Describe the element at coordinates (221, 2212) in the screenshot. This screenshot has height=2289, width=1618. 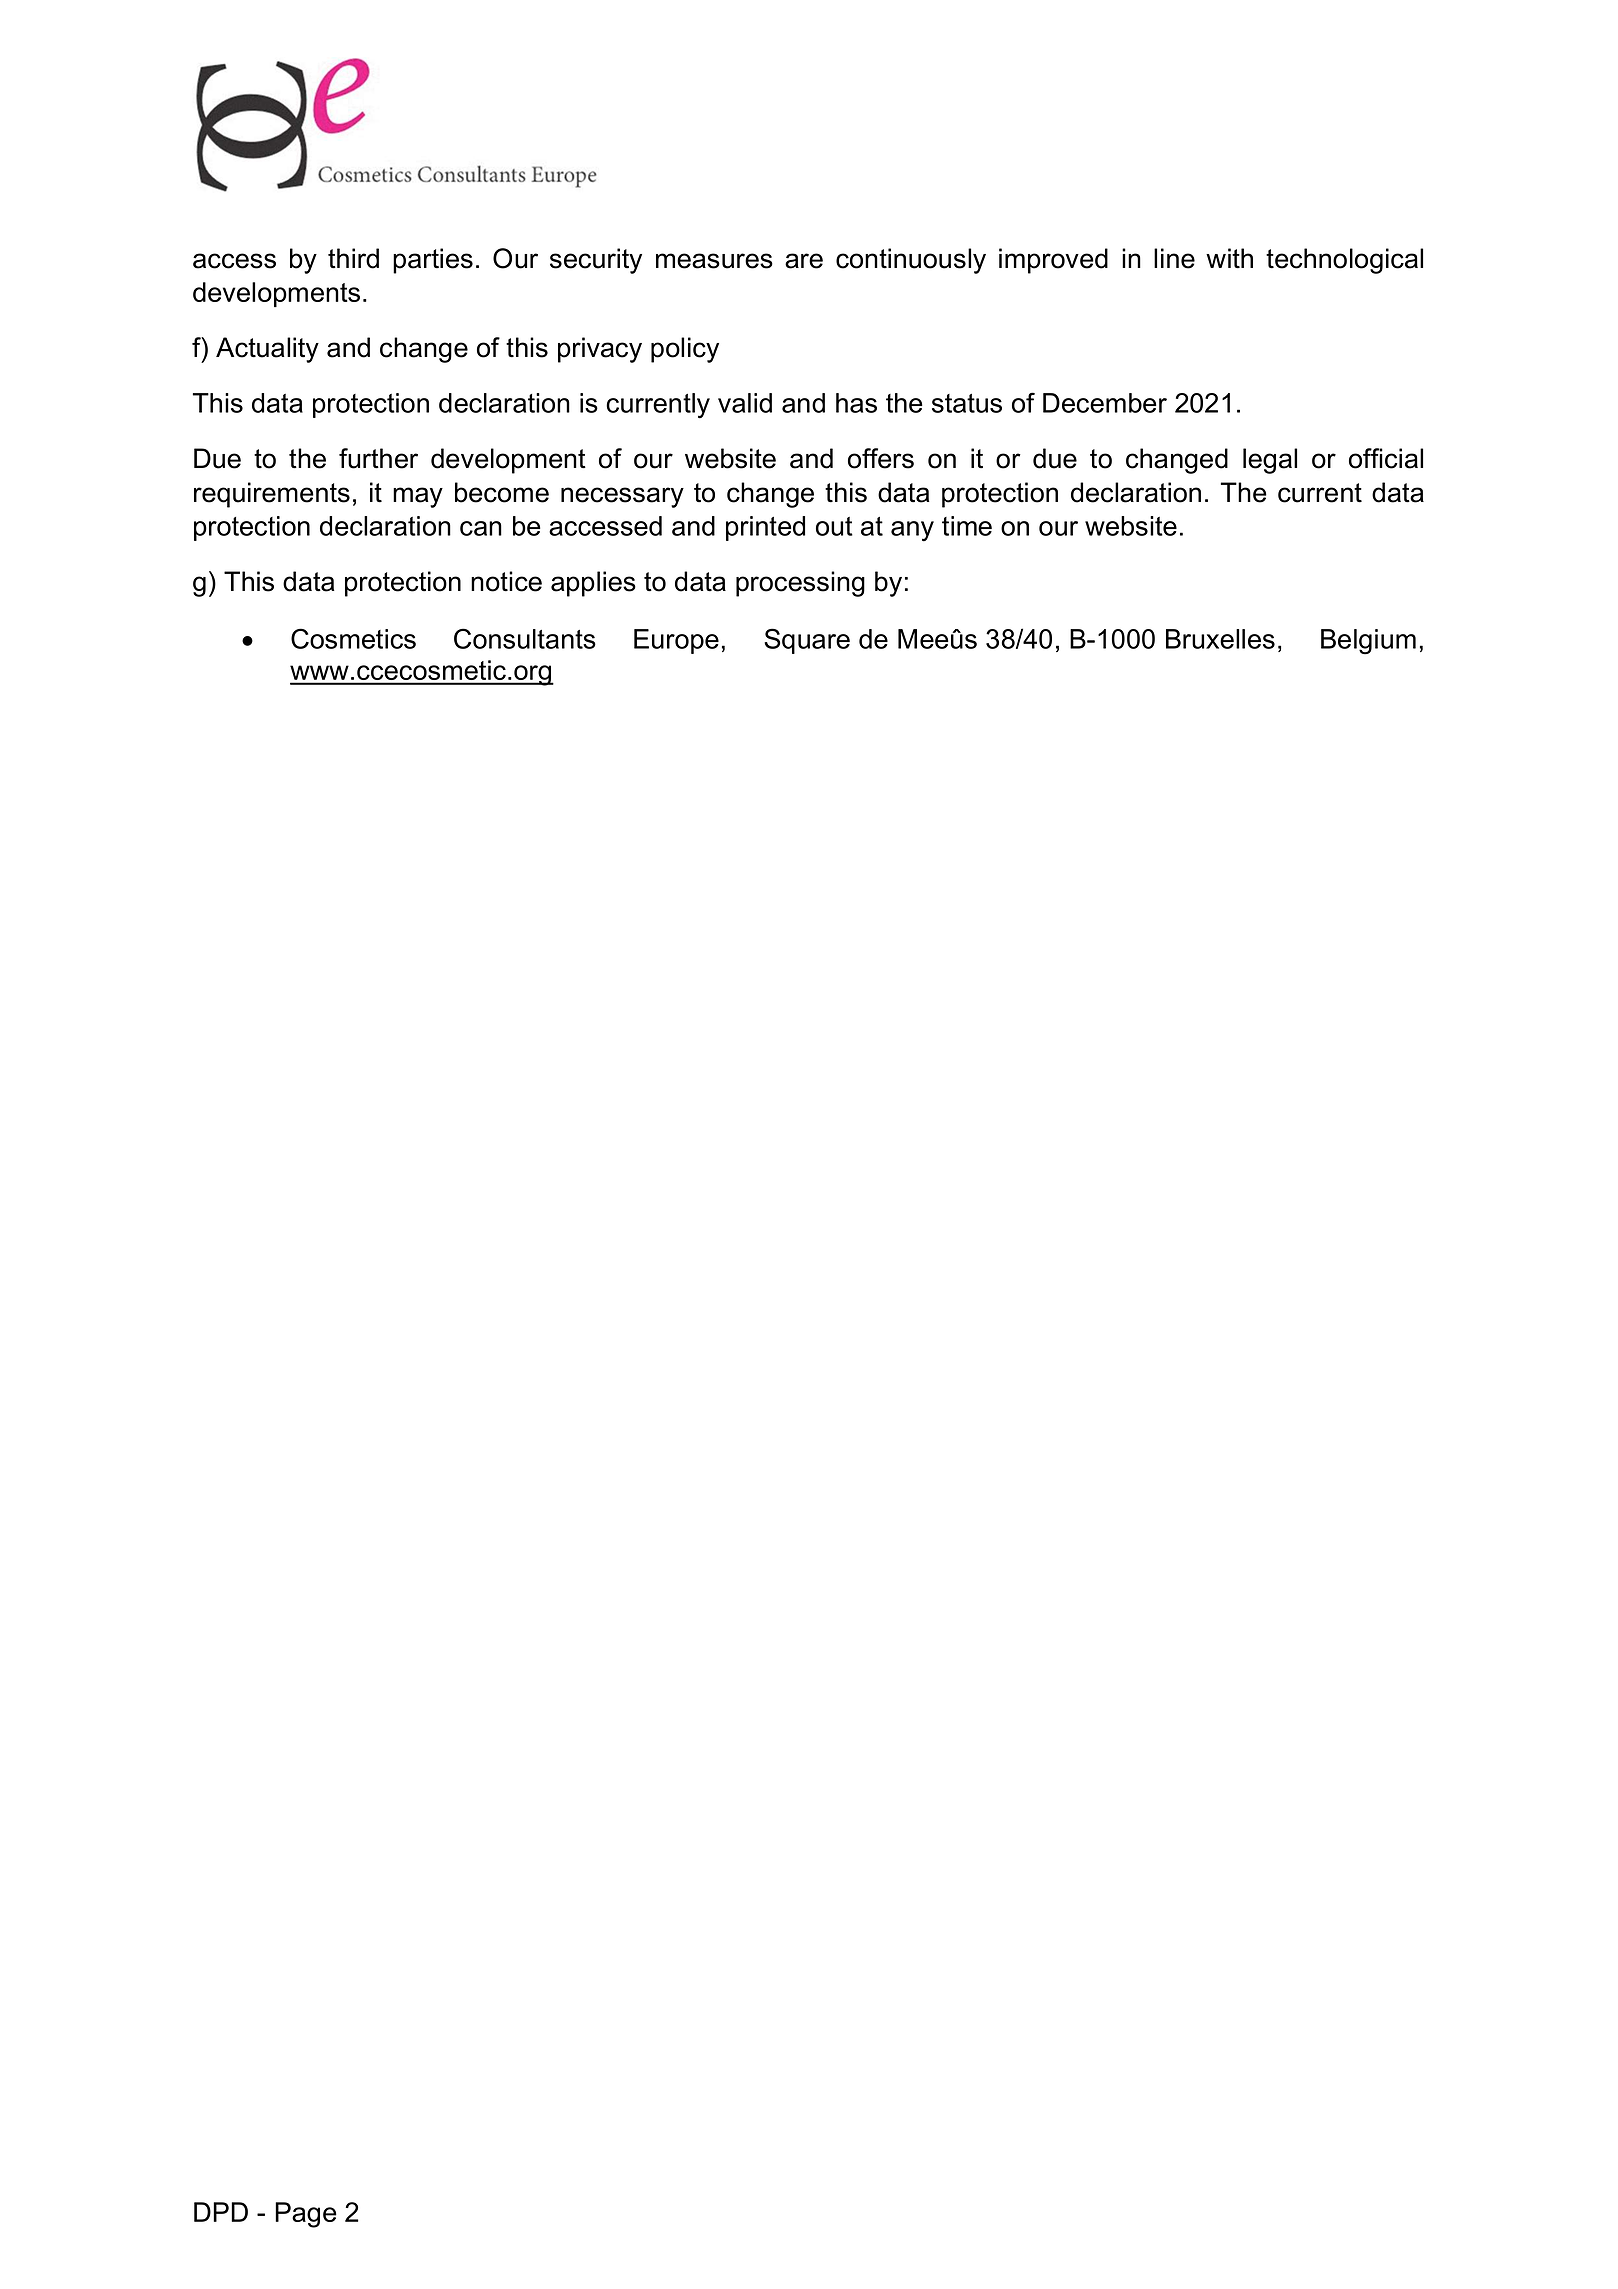
I see `DPD` at that location.
